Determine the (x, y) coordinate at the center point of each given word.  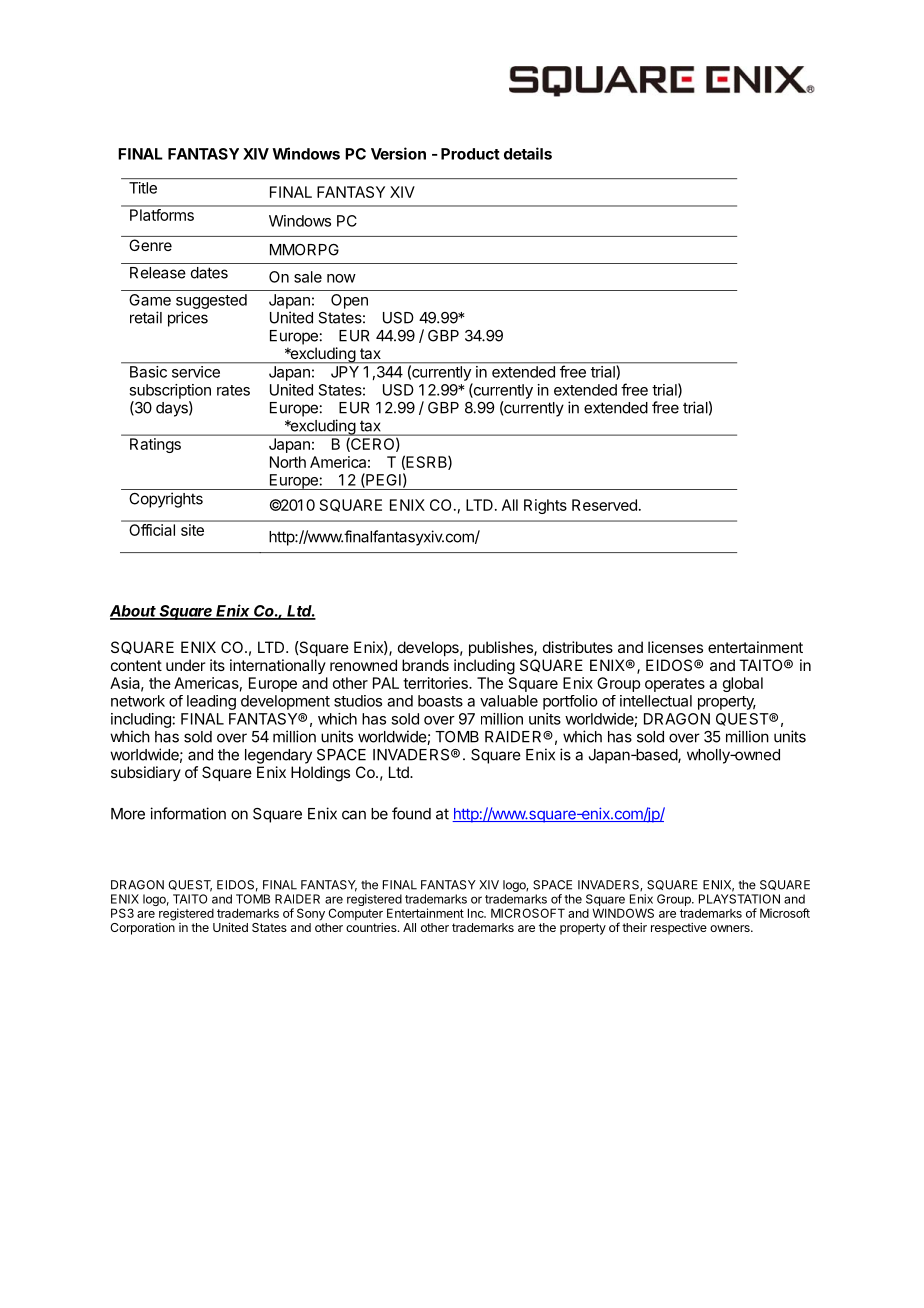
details (528, 153)
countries (372, 927)
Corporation (142, 927)
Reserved (604, 505)
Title (143, 188)
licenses (675, 647)
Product (470, 154)
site (192, 530)
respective (679, 929)
